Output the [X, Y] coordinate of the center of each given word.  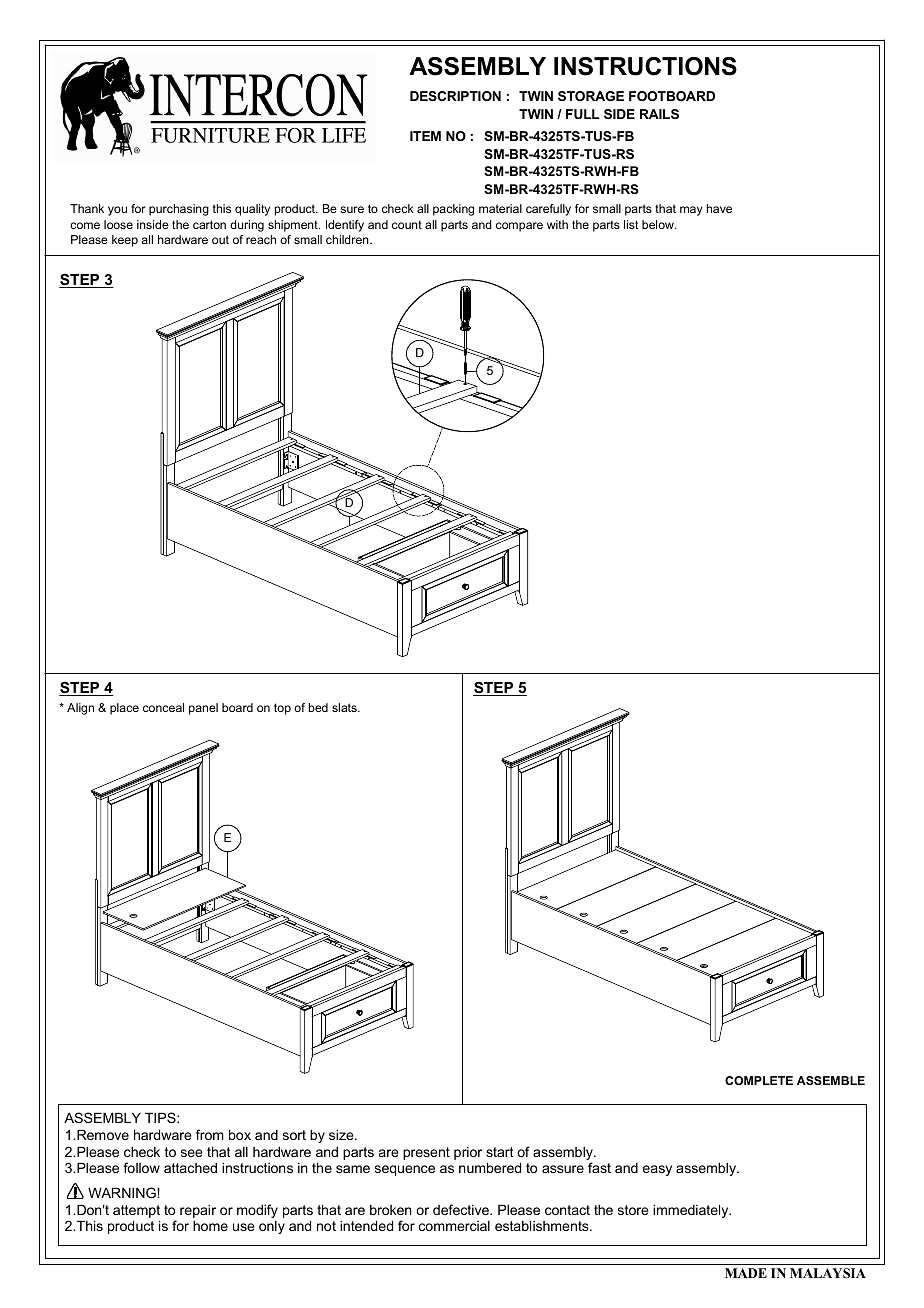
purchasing [179, 210]
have [719, 208]
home [210, 1225]
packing [453, 210]
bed [318, 707]
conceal [163, 707]
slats [345, 707]
